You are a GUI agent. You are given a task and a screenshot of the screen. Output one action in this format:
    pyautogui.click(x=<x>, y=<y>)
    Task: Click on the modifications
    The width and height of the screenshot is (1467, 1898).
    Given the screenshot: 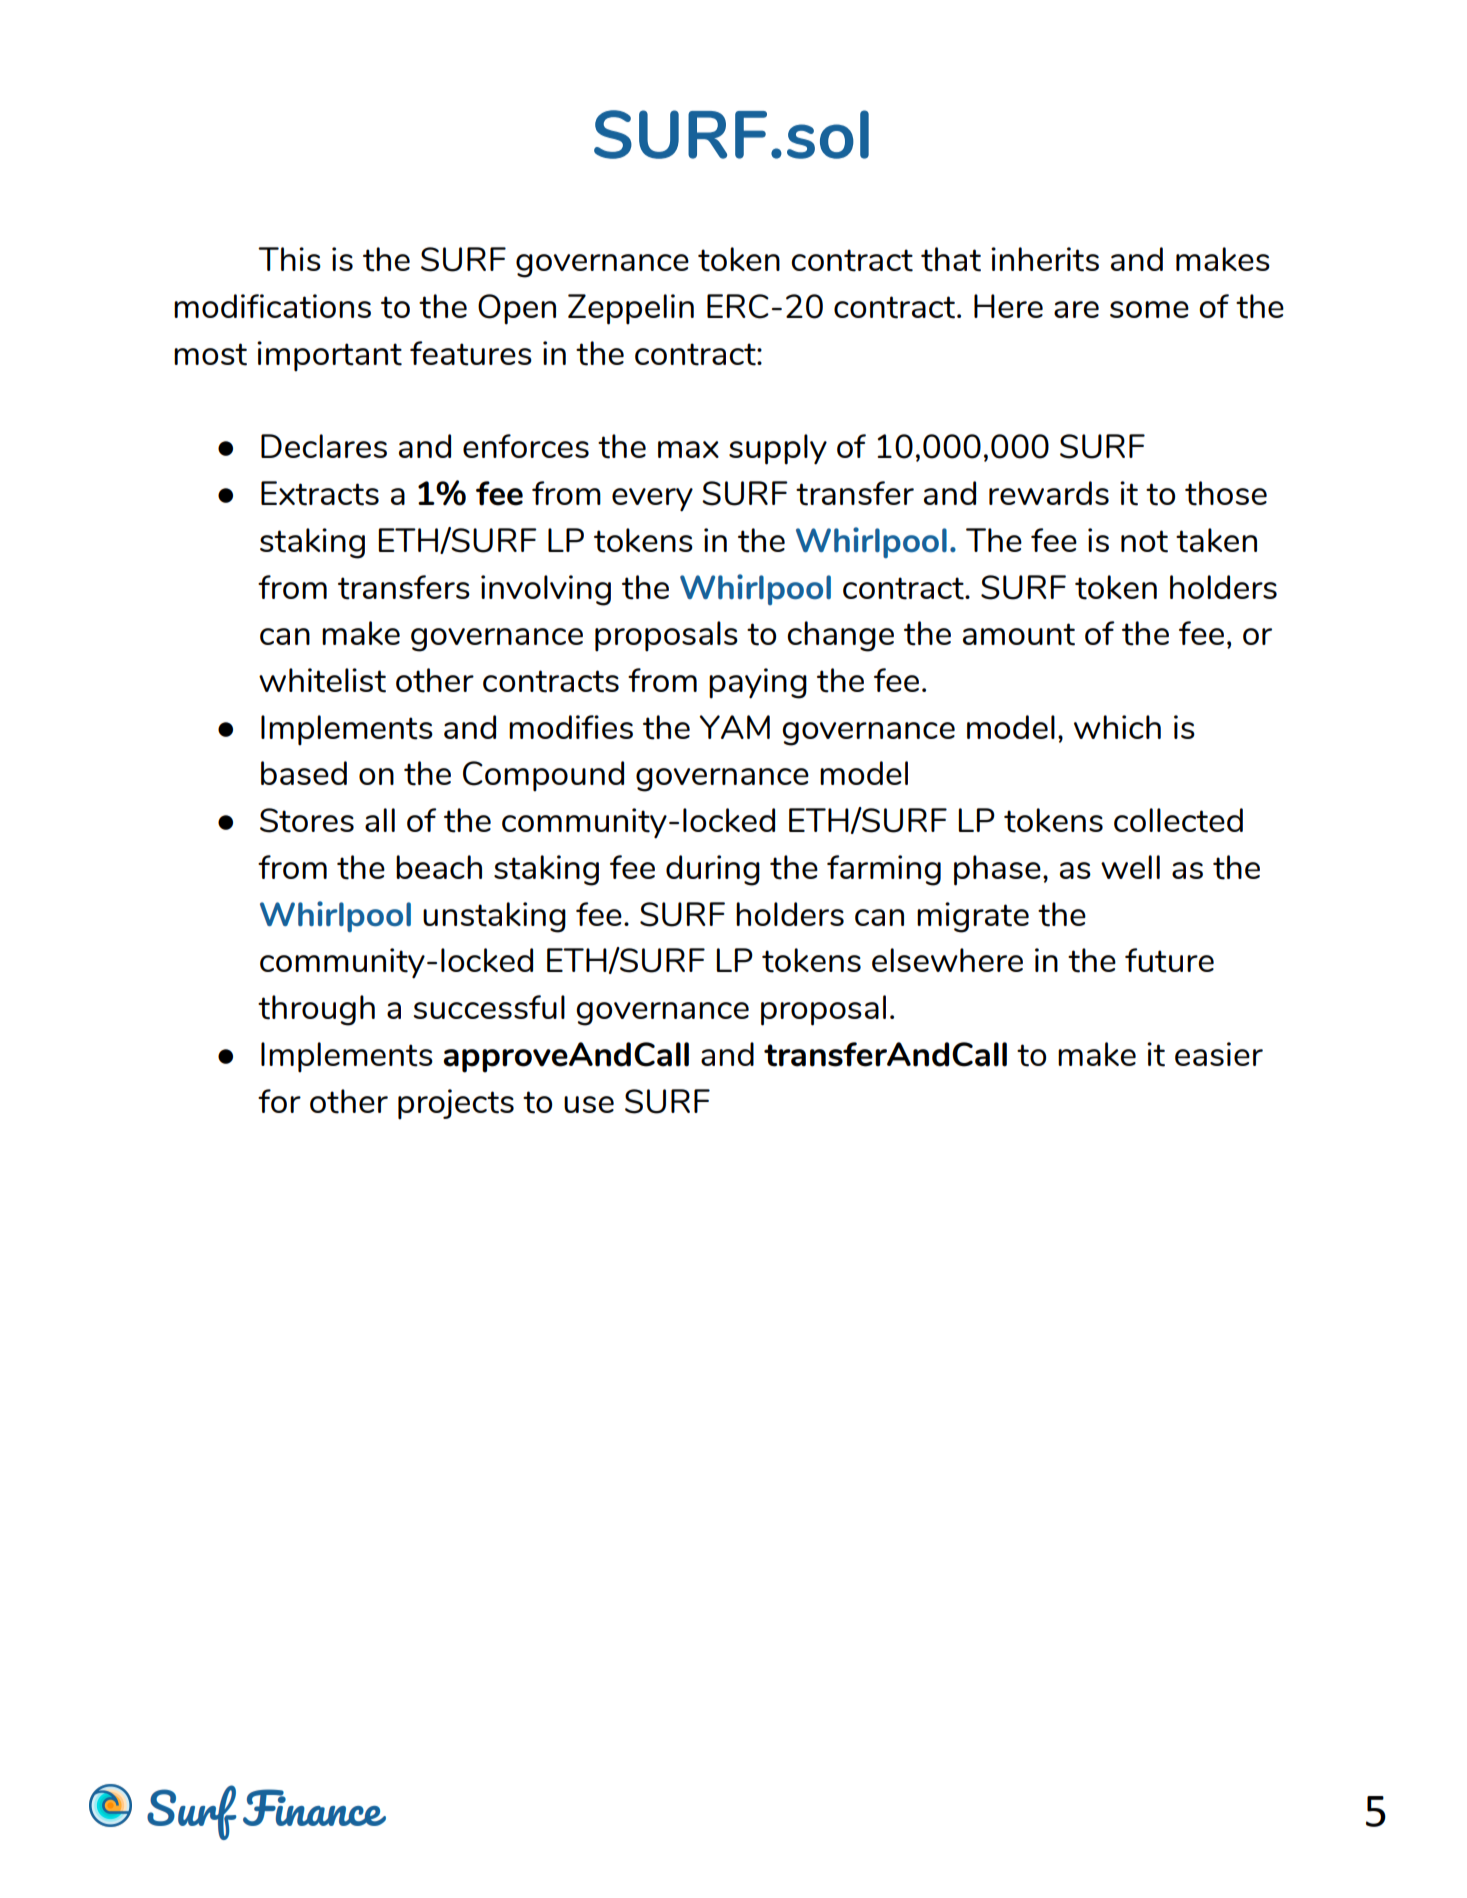 What is the action you would take?
    pyautogui.click(x=272, y=306)
